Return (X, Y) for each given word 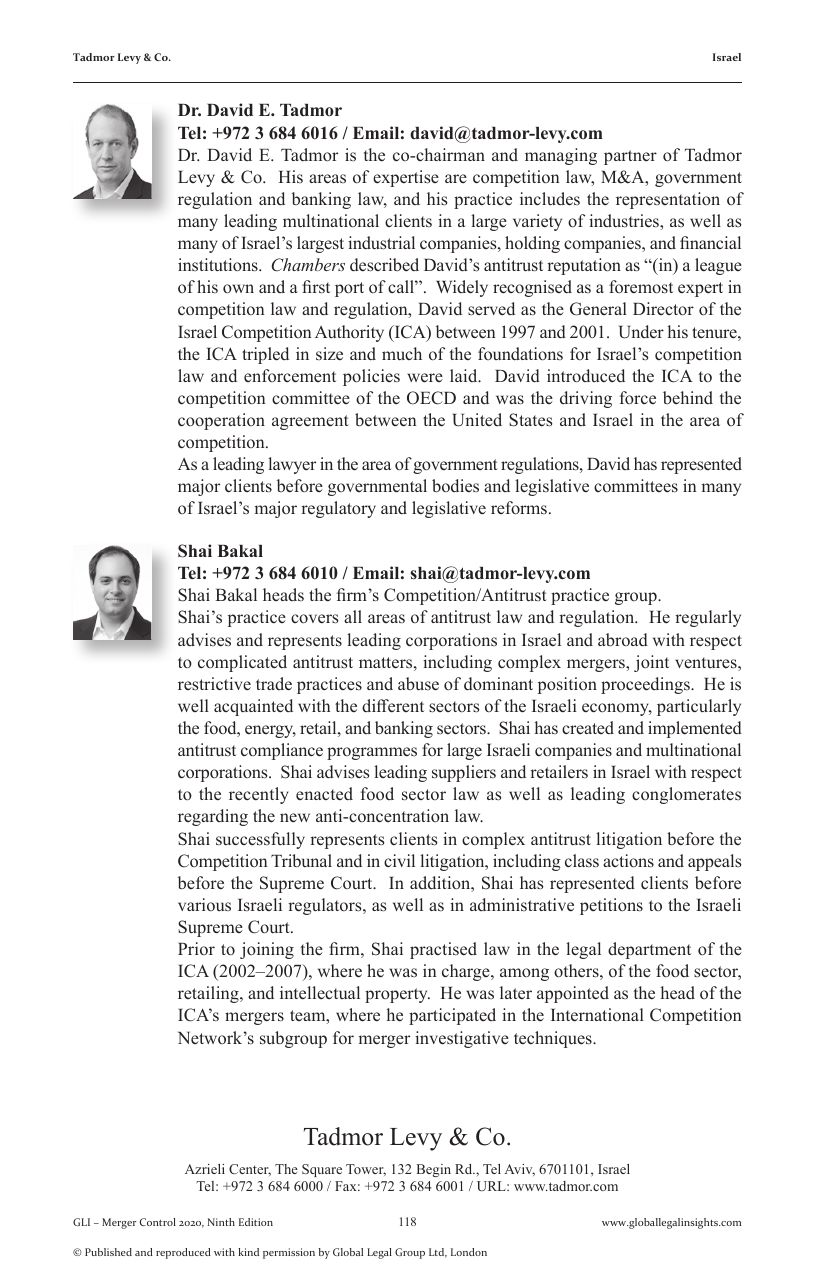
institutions (219, 265)
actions (628, 861)
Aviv (520, 1170)
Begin (433, 1170)
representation (668, 200)
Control (158, 1222)
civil (399, 860)
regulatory (338, 509)
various (204, 904)
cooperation (221, 421)
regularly (708, 618)
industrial (381, 243)
